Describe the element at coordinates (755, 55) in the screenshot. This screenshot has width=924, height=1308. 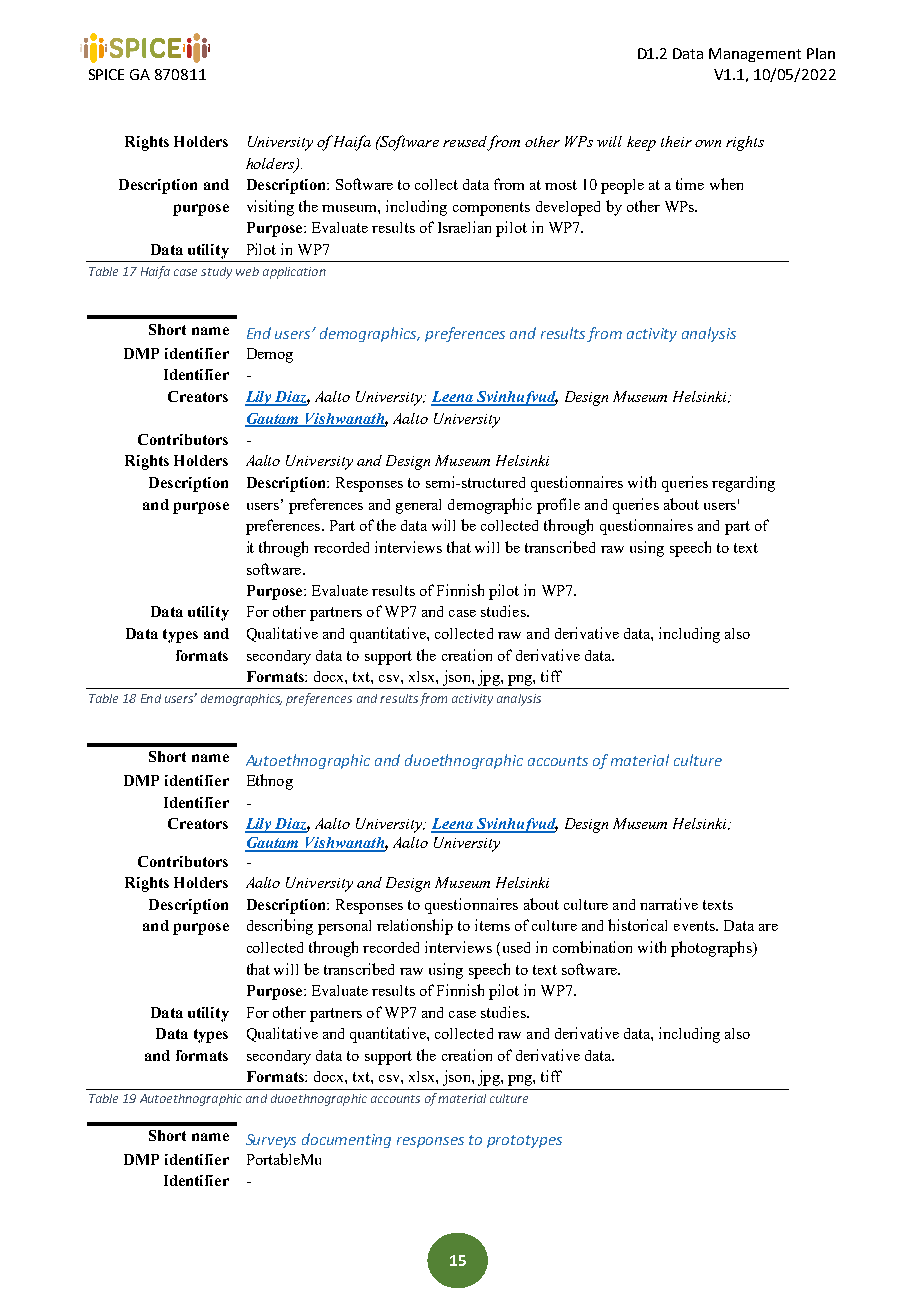
I see `Management` at that location.
